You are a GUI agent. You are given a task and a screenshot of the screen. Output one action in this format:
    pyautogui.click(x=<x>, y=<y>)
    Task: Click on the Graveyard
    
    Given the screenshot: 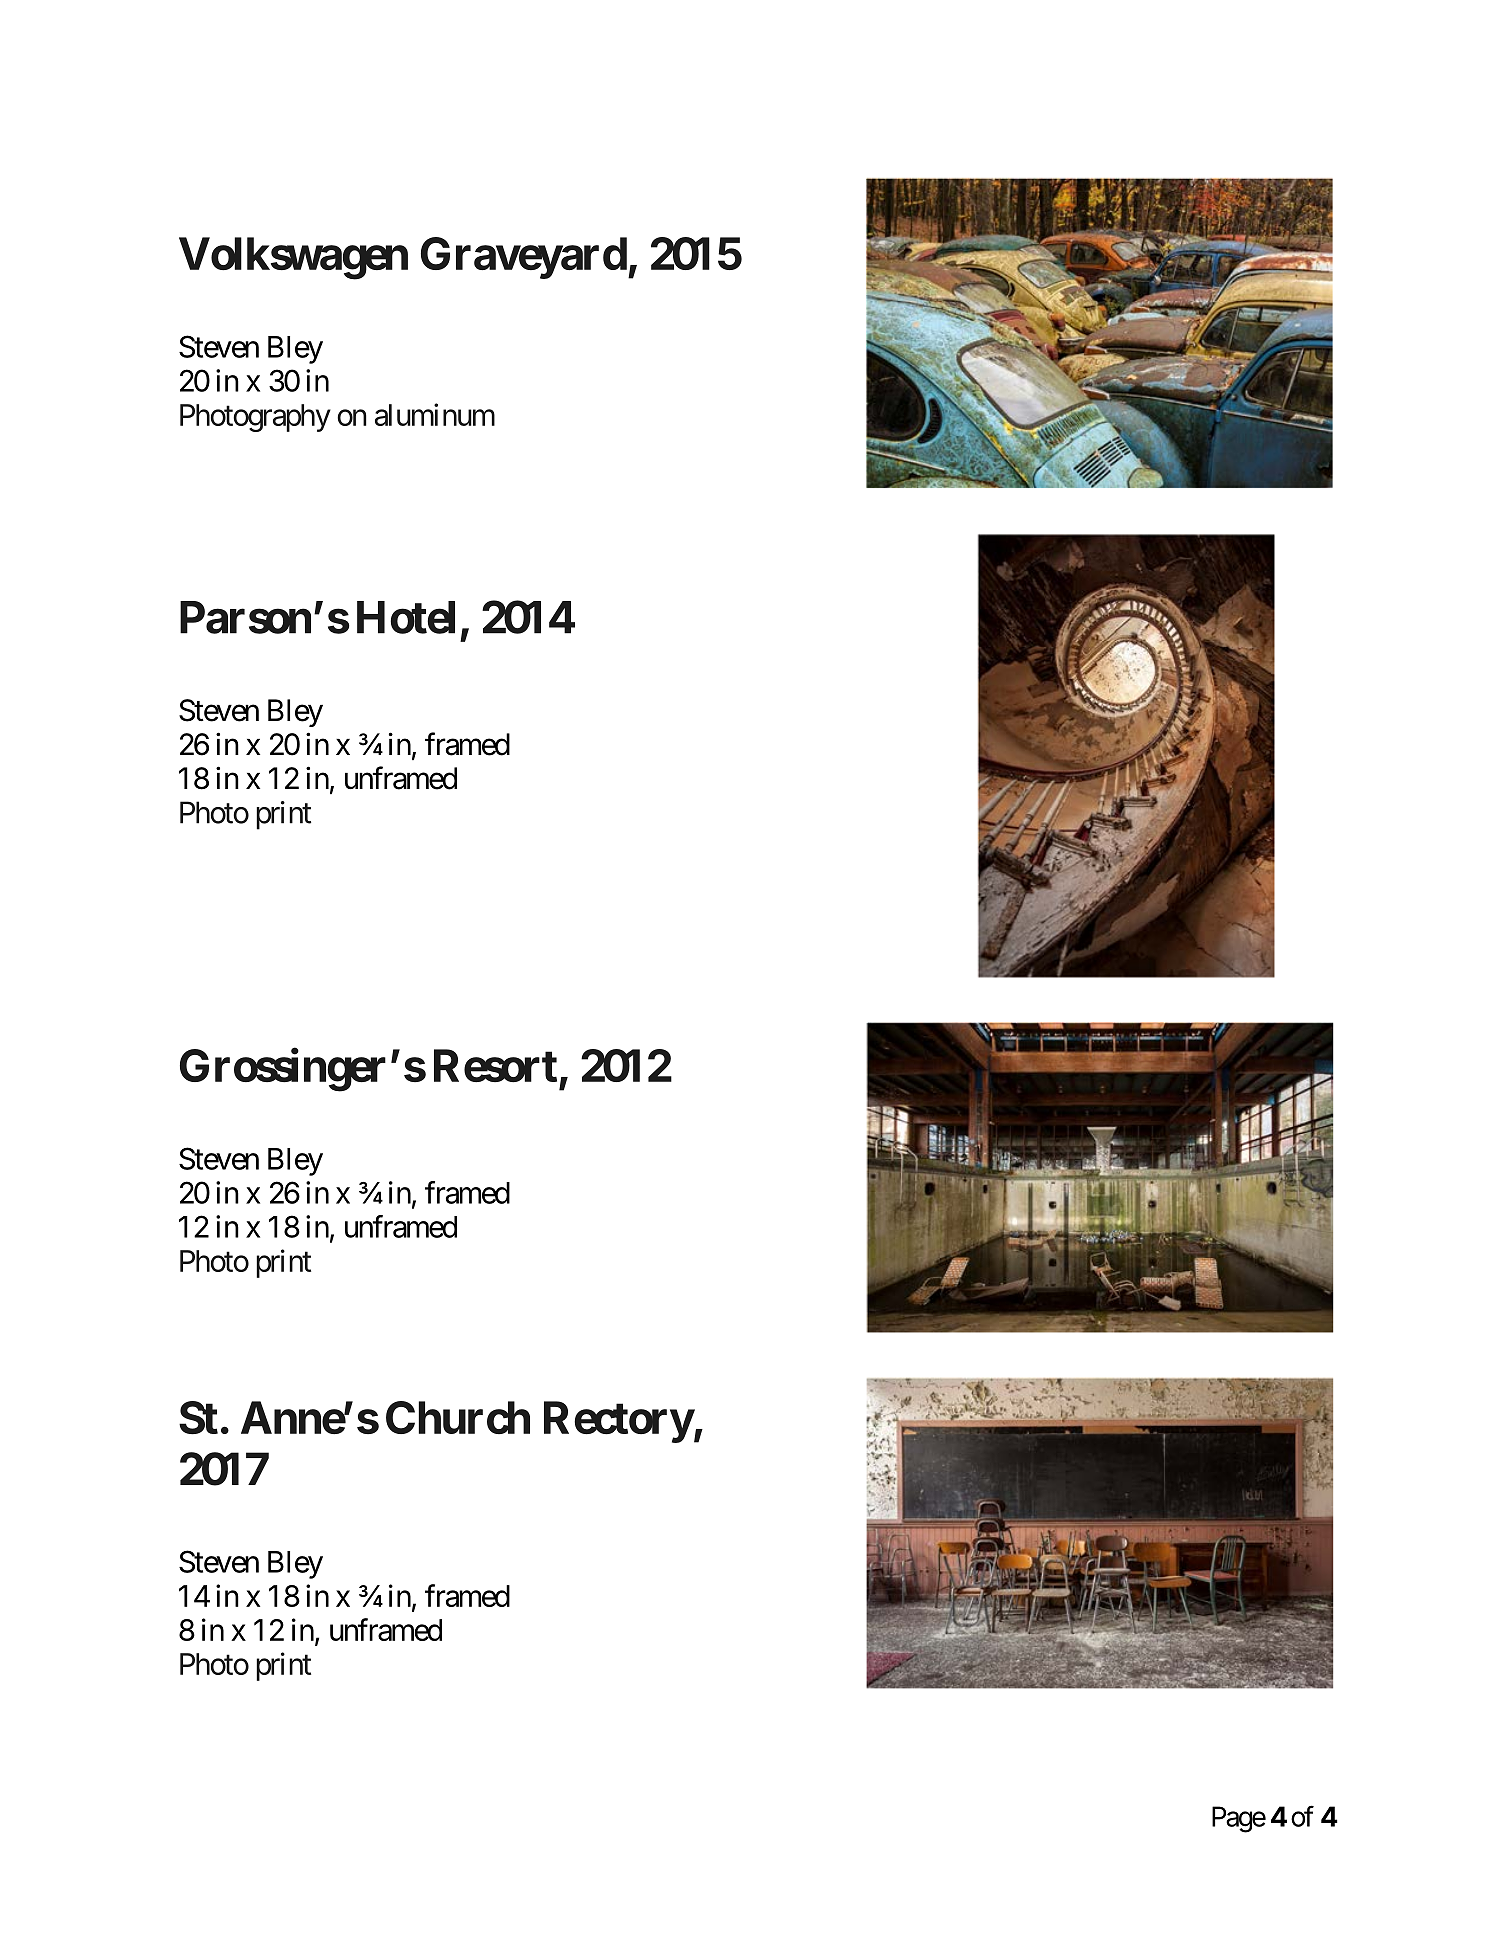 What is the action you would take?
    pyautogui.click(x=524, y=258)
